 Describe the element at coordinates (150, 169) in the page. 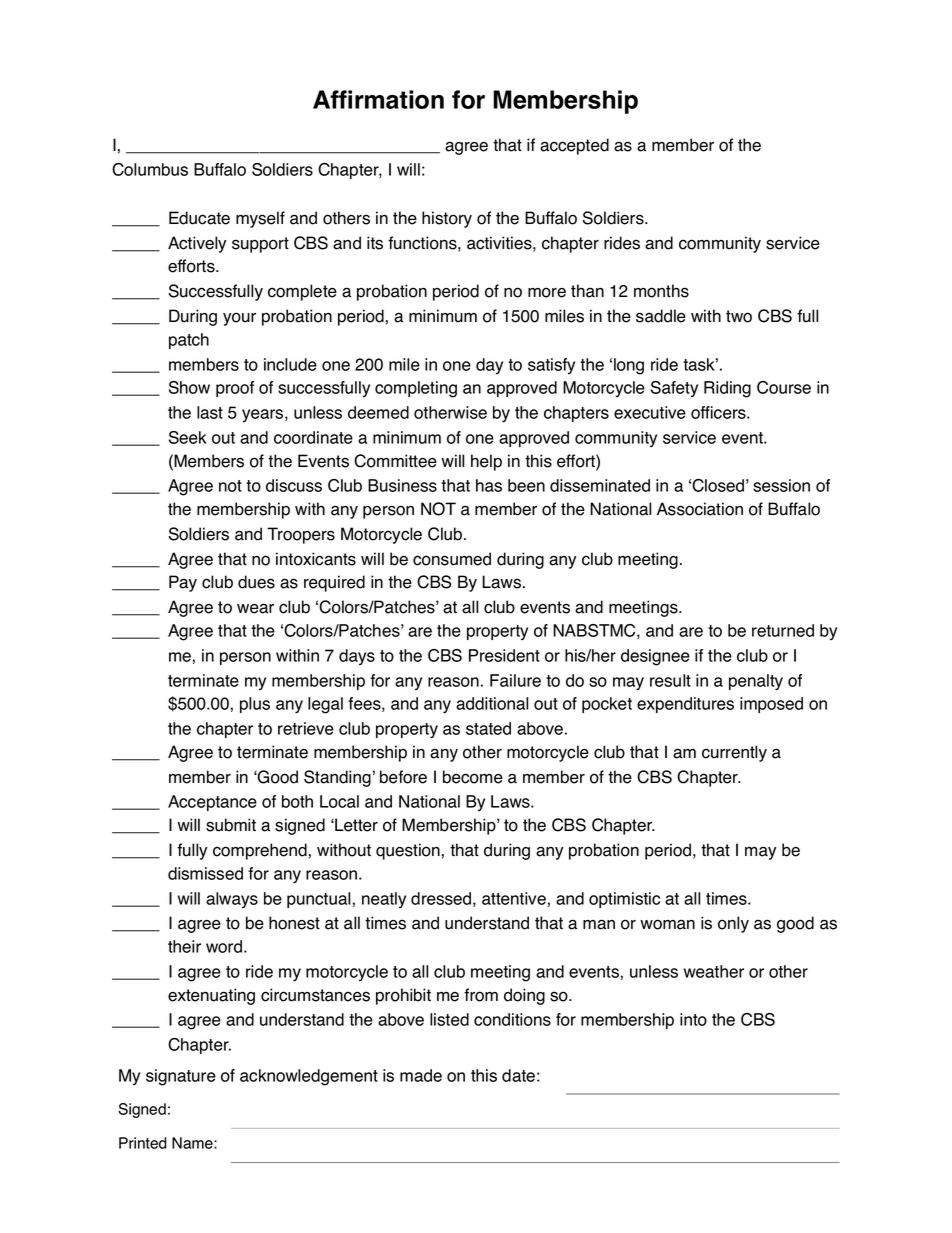

I see `Columbus` at that location.
